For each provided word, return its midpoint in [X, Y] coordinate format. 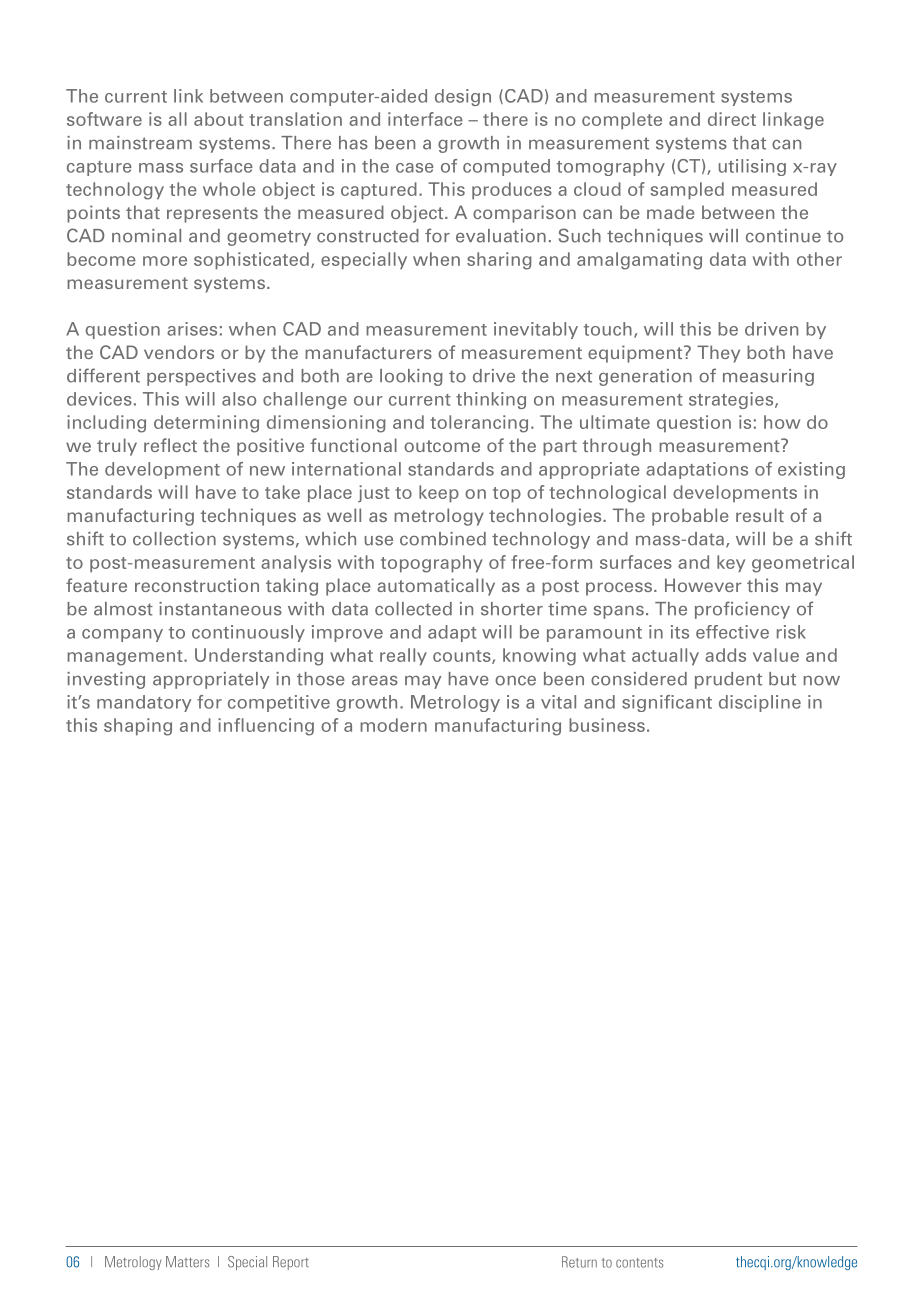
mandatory [144, 703]
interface [425, 119]
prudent [728, 680]
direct [732, 119]
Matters [187, 1262]
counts [463, 657]
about [219, 119]
